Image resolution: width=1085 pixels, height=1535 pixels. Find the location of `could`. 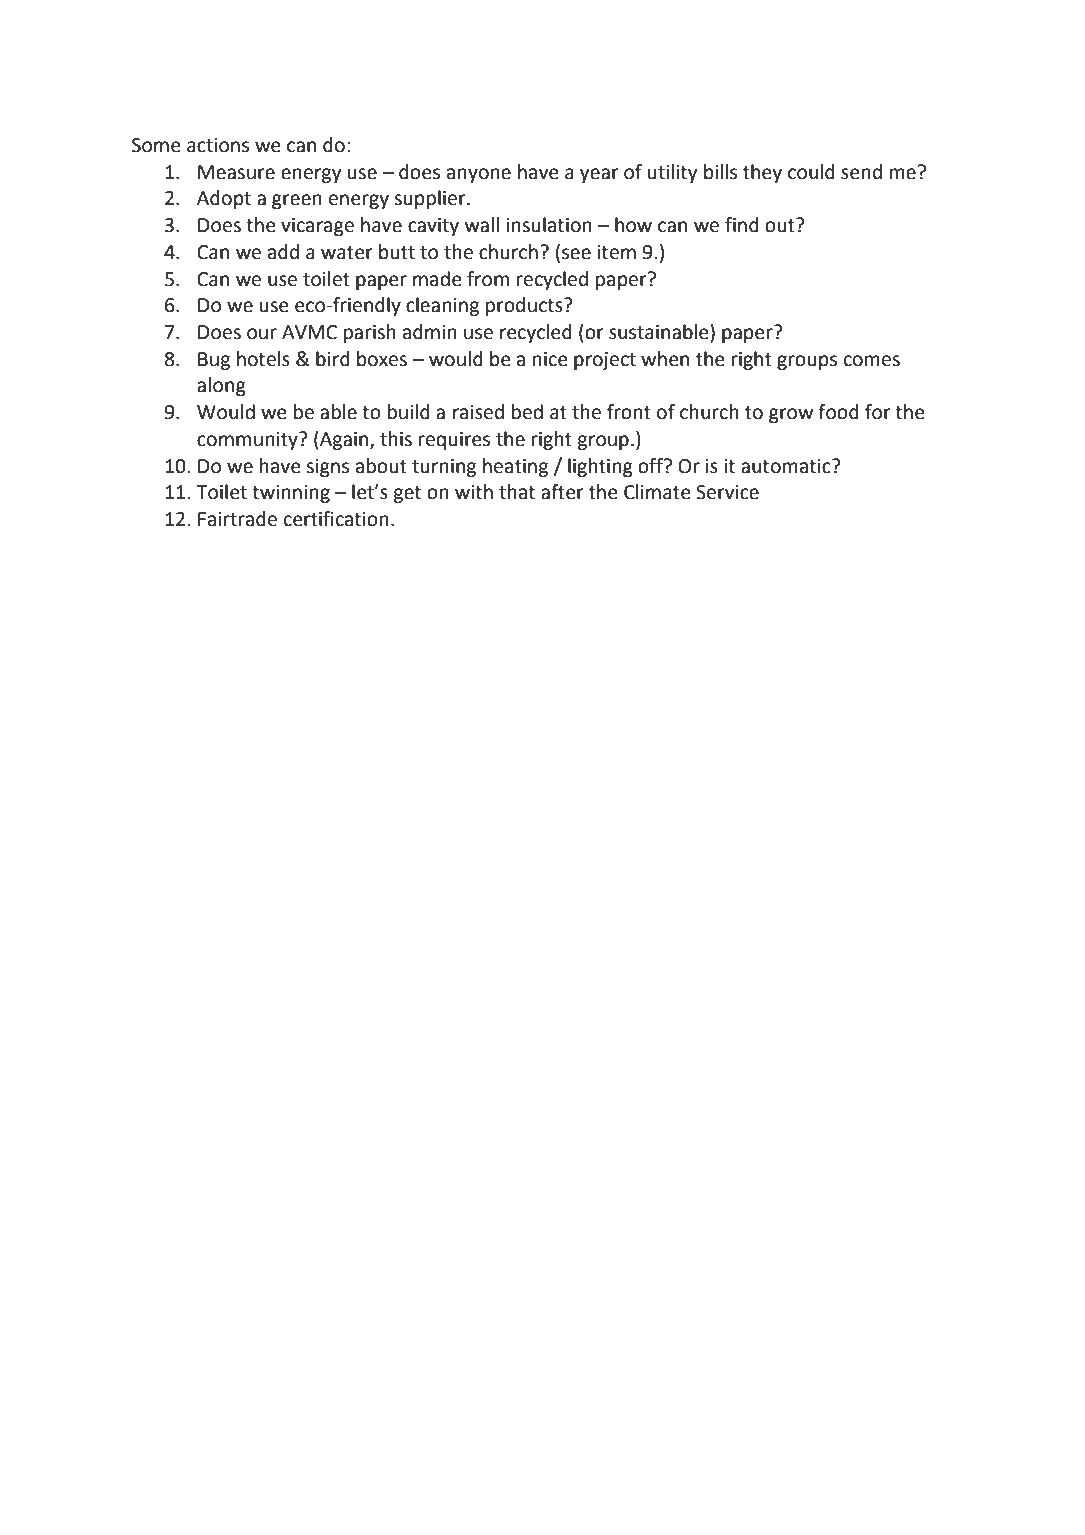

could is located at coordinates (811, 172).
